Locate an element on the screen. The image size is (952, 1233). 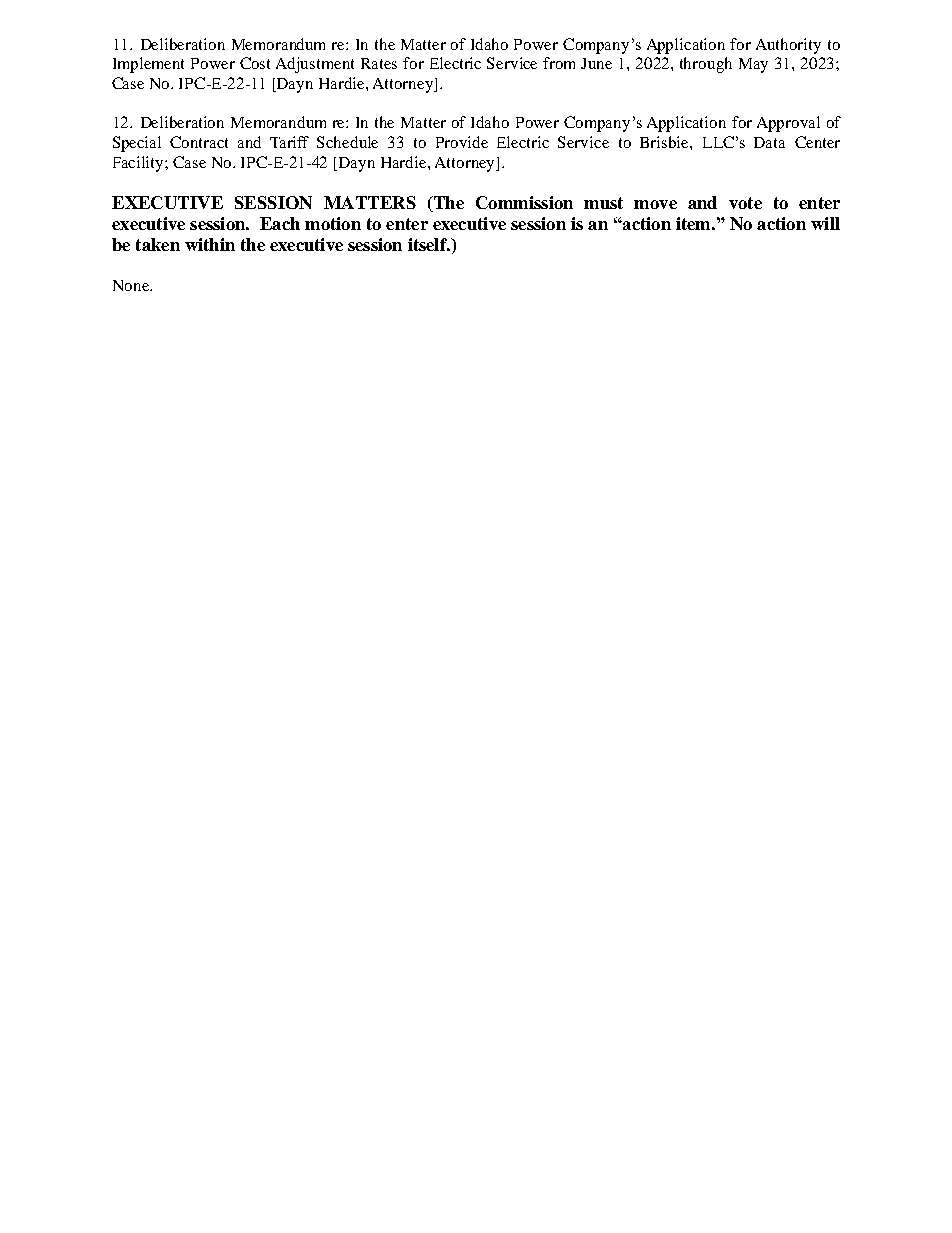
Authority is located at coordinates (788, 46).
